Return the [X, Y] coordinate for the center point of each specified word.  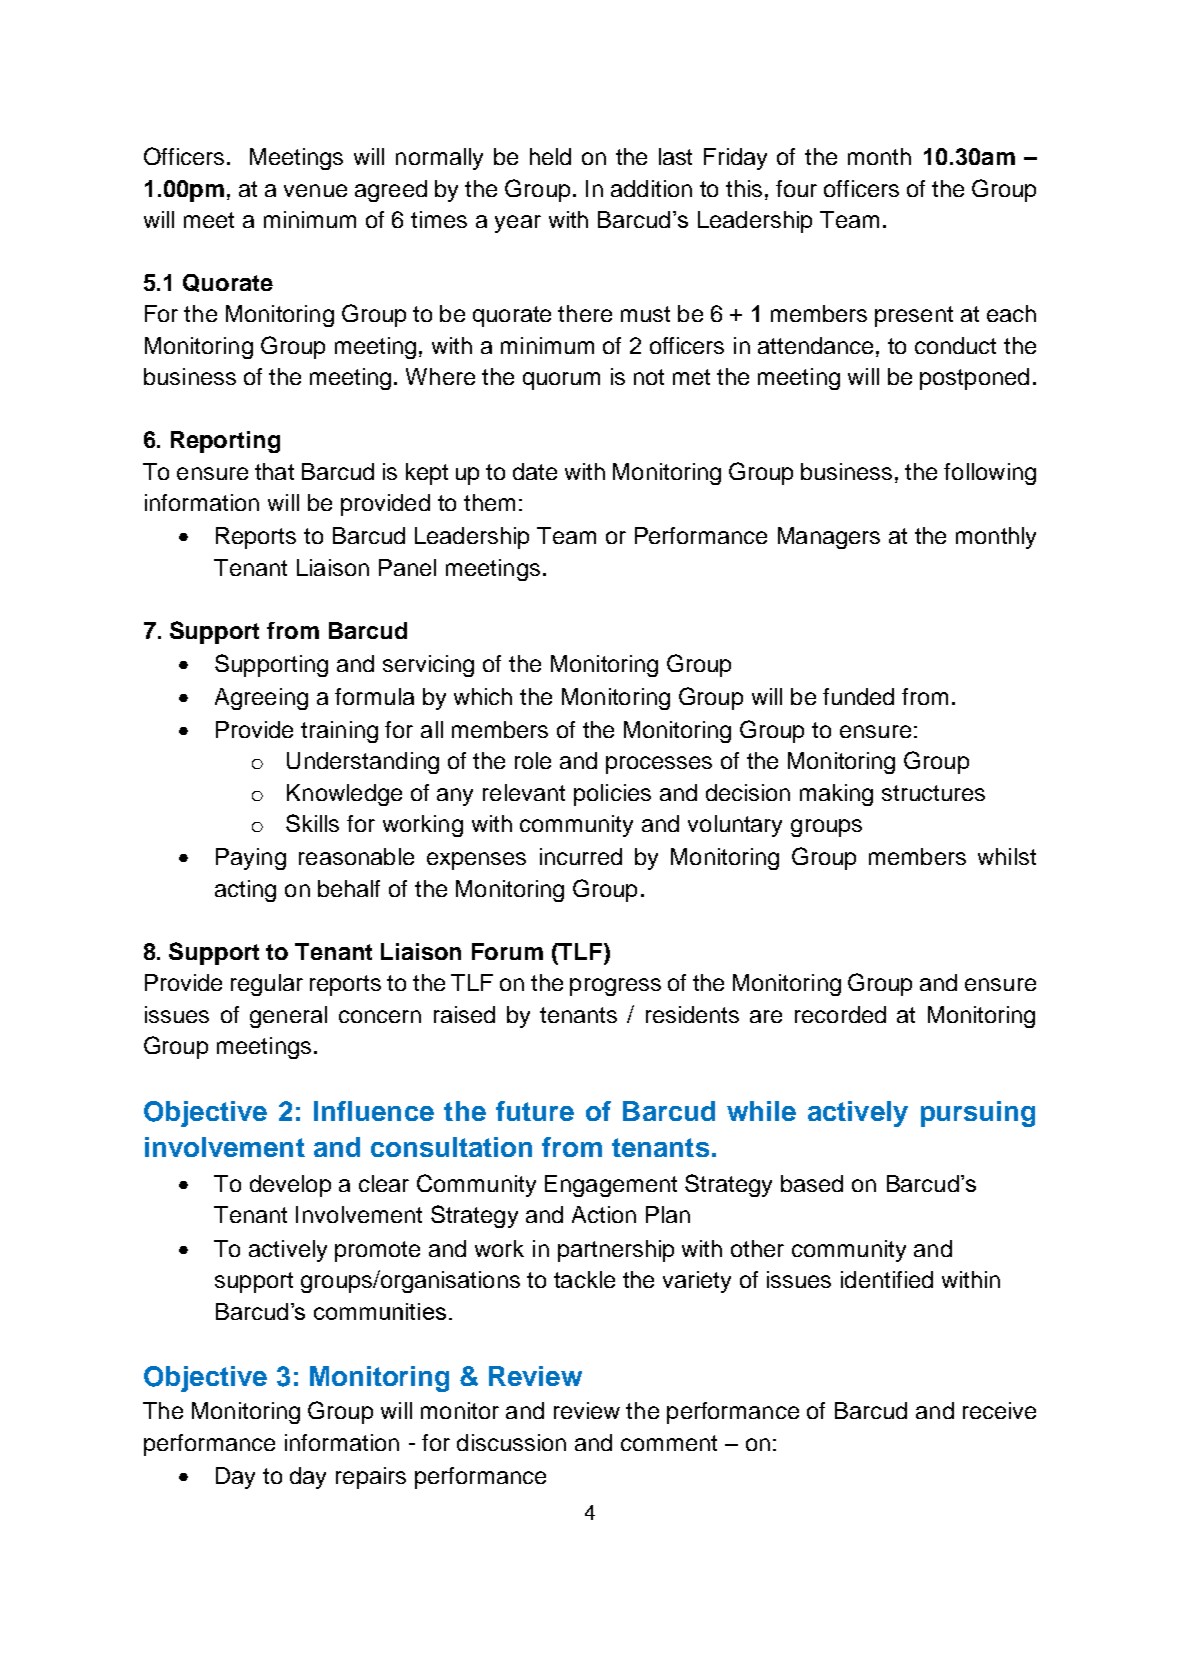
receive [999, 1410]
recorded [840, 1014]
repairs [371, 1478]
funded [858, 696]
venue [315, 190]
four [796, 188]
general [288, 1017]
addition [651, 188]
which [483, 696]
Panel [407, 567]
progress [615, 987]
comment [669, 1443]
